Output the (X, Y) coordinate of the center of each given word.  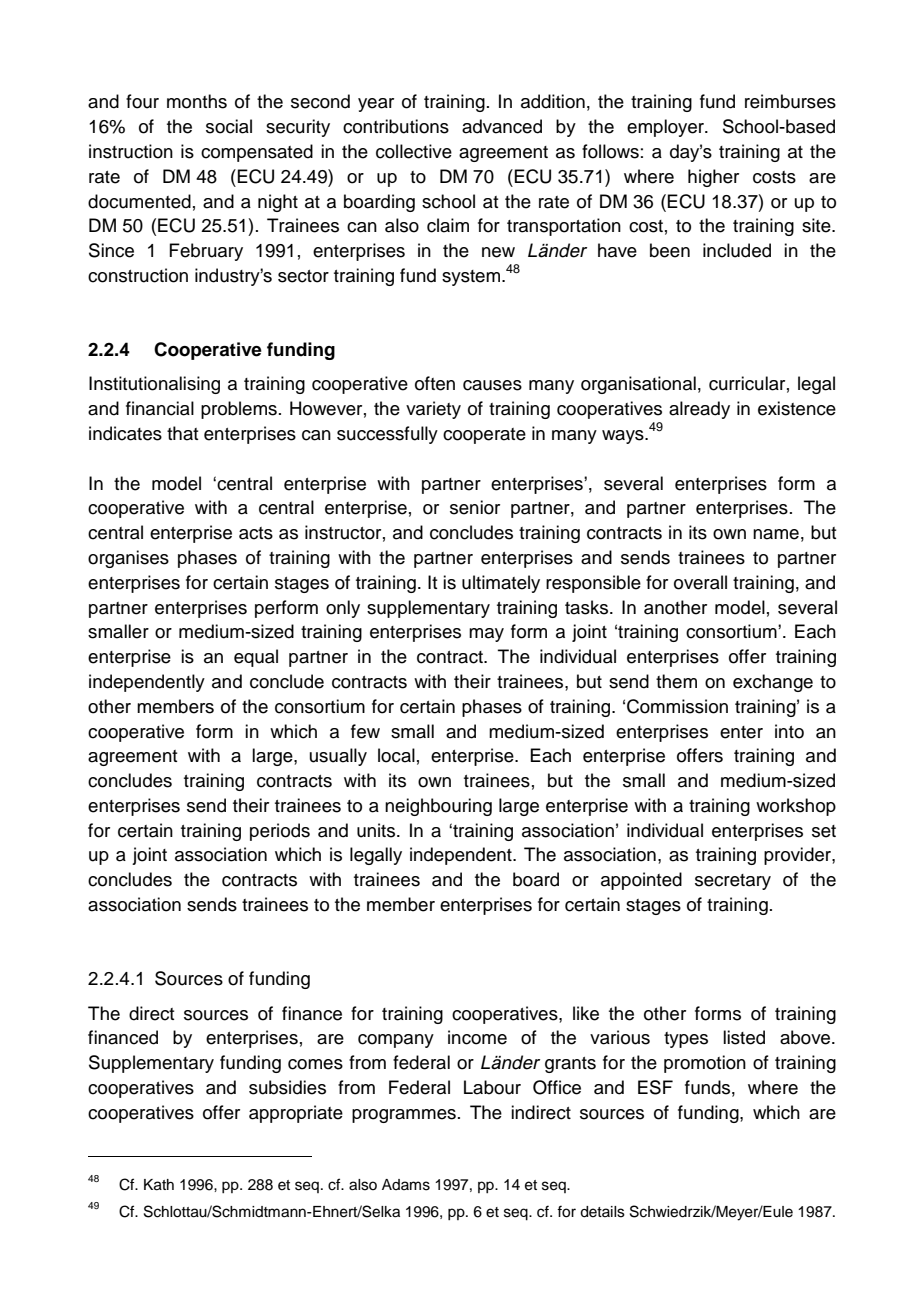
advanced (502, 126)
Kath (159, 1185)
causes (492, 385)
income (477, 1037)
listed (744, 1037)
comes (315, 1064)
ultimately (501, 584)
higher (713, 178)
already (699, 410)
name (776, 534)
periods (280, 832)
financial (160, 408)
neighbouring (438, 807)
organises (128, 559)
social (229, 126)
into (789, 731)
